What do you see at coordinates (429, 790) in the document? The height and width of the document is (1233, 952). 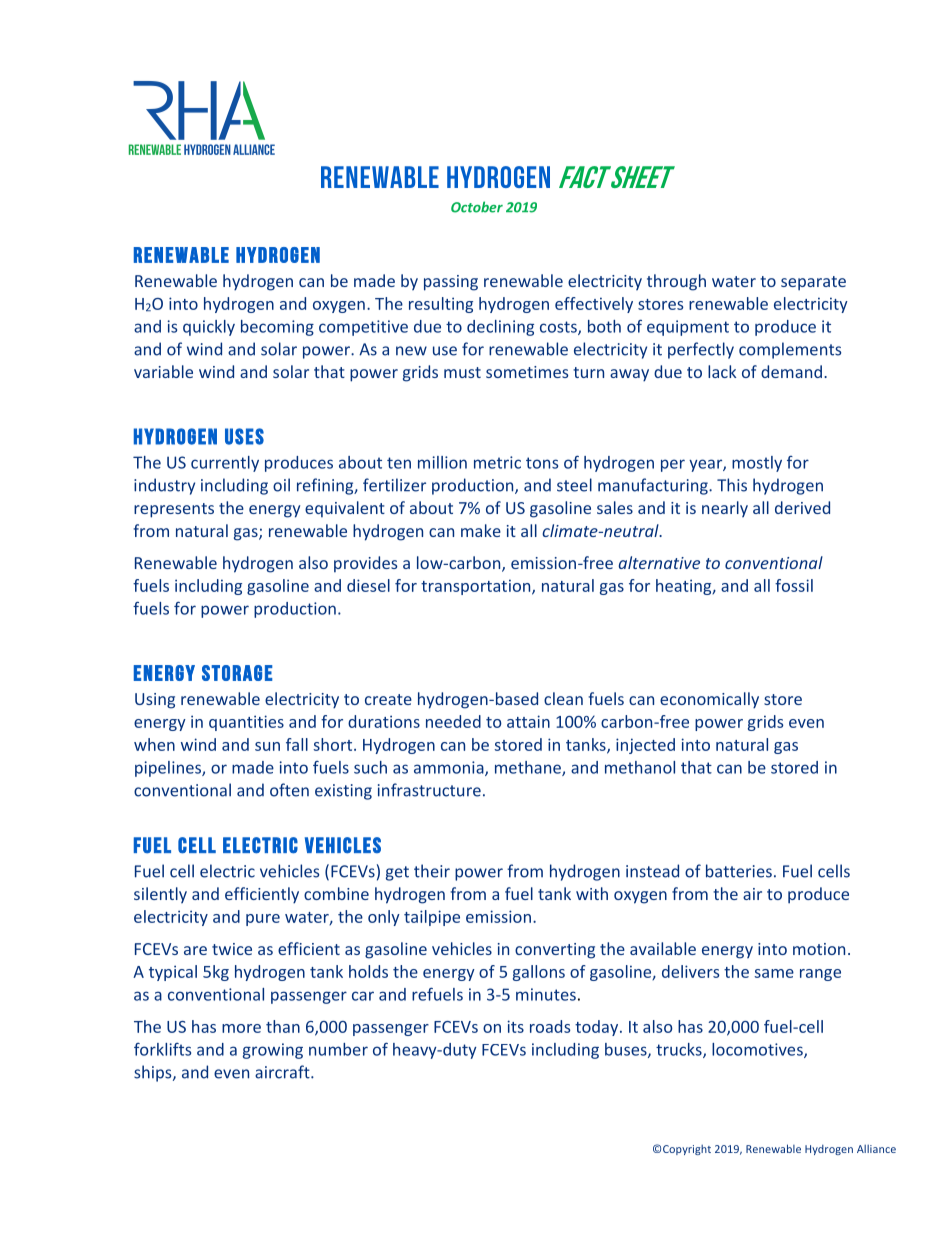 I see `infrastructure` at bounding box center [429, 790].
